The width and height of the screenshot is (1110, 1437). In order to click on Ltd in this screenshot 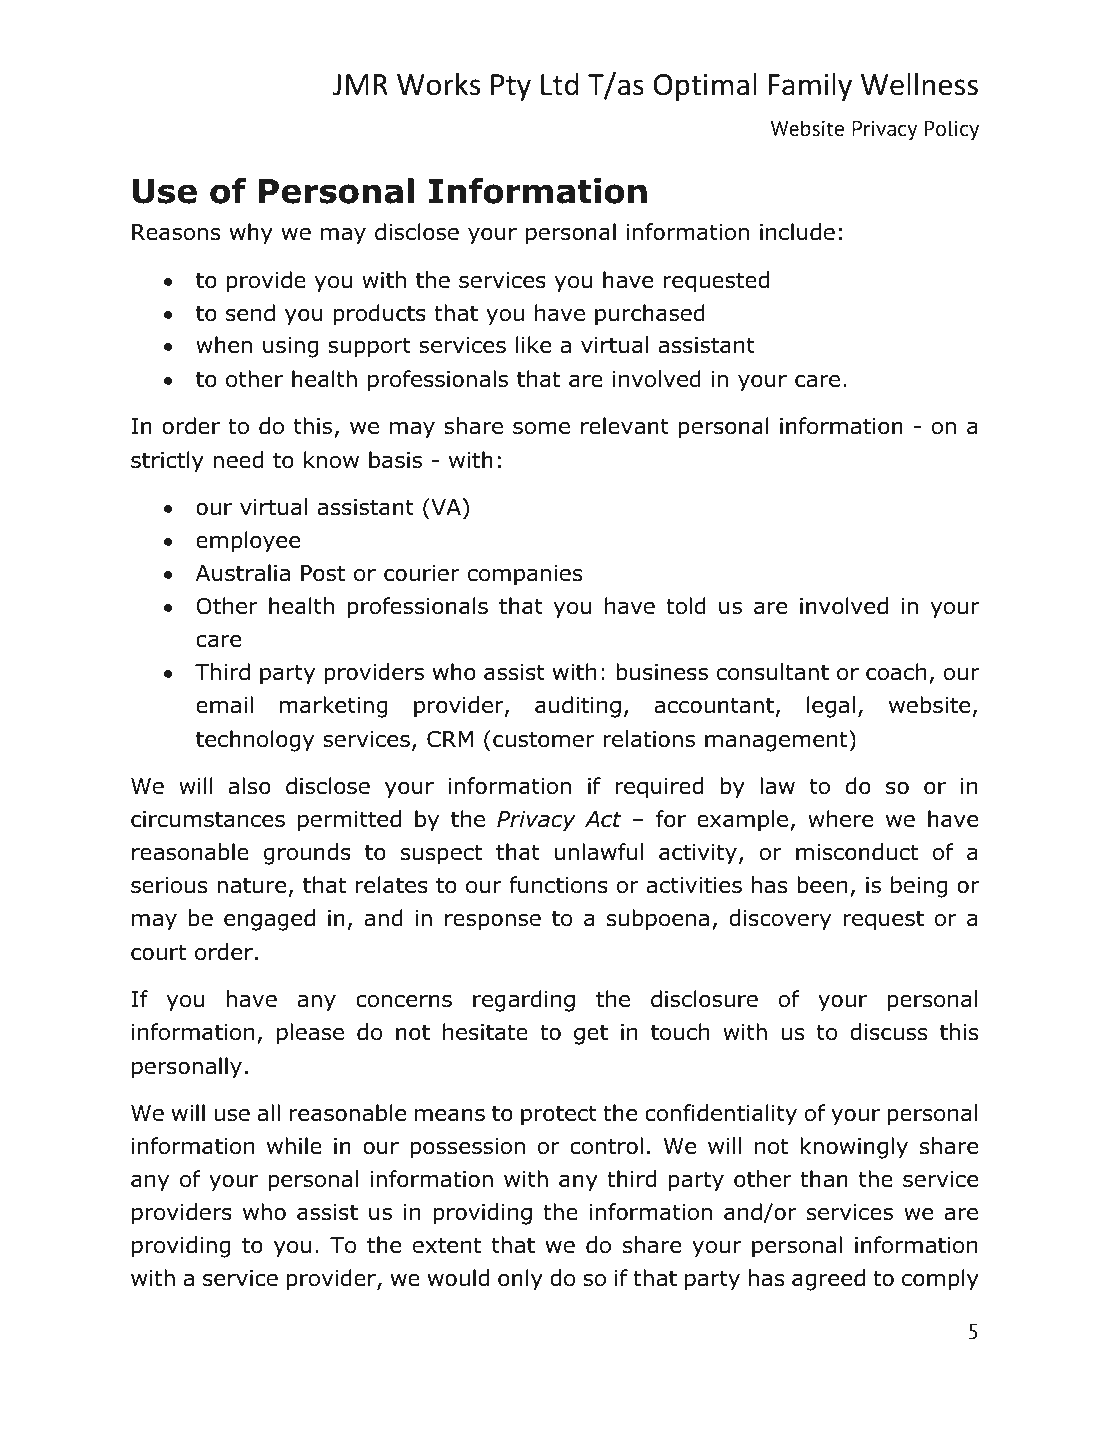, I will do `click(560, 84)`.
